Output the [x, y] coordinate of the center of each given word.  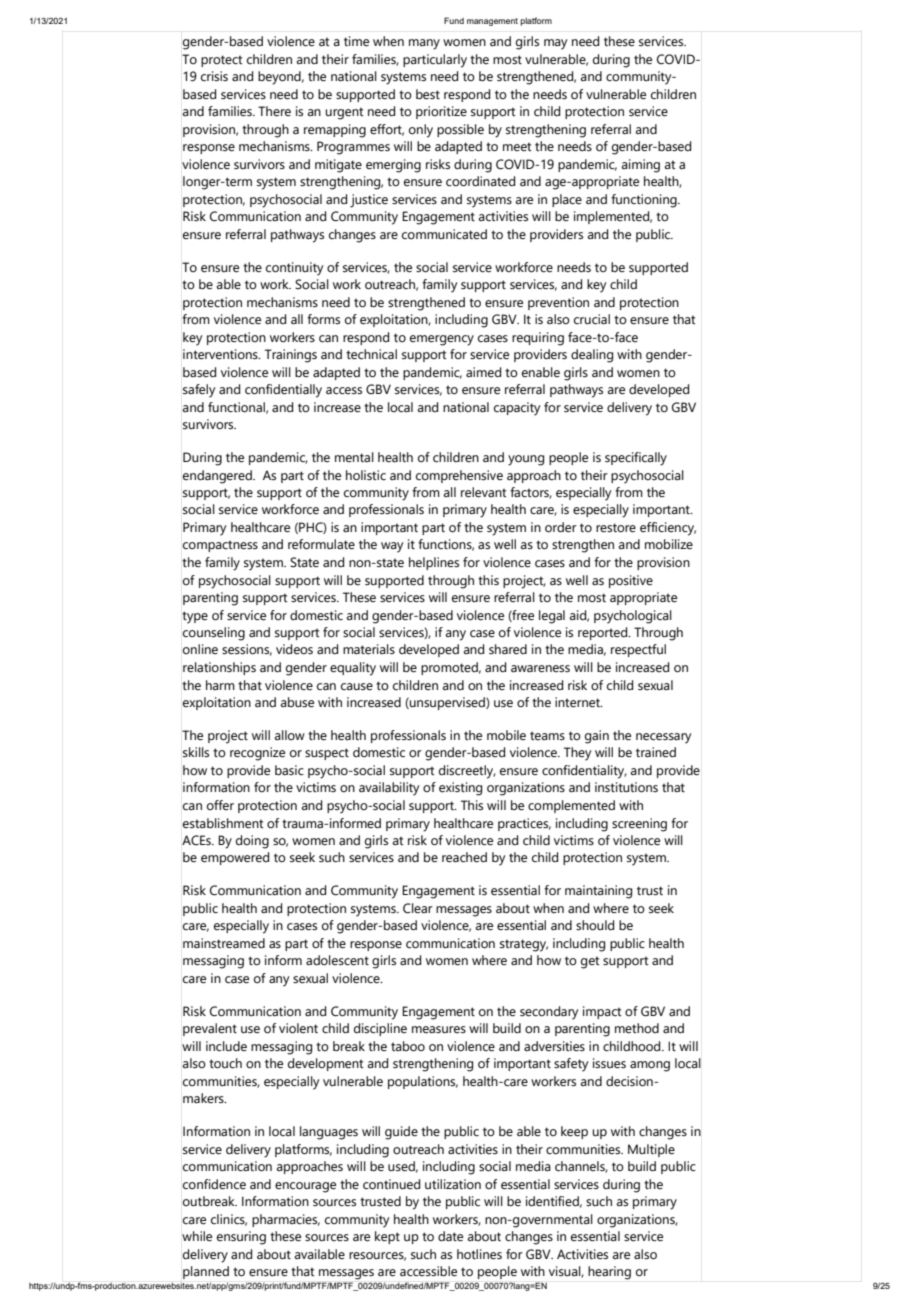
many [424, 44]
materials [369, 649]
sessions [247, 650]
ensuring [241, 1238]
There [274, 111]
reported [604, 633]
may [555, 44]
